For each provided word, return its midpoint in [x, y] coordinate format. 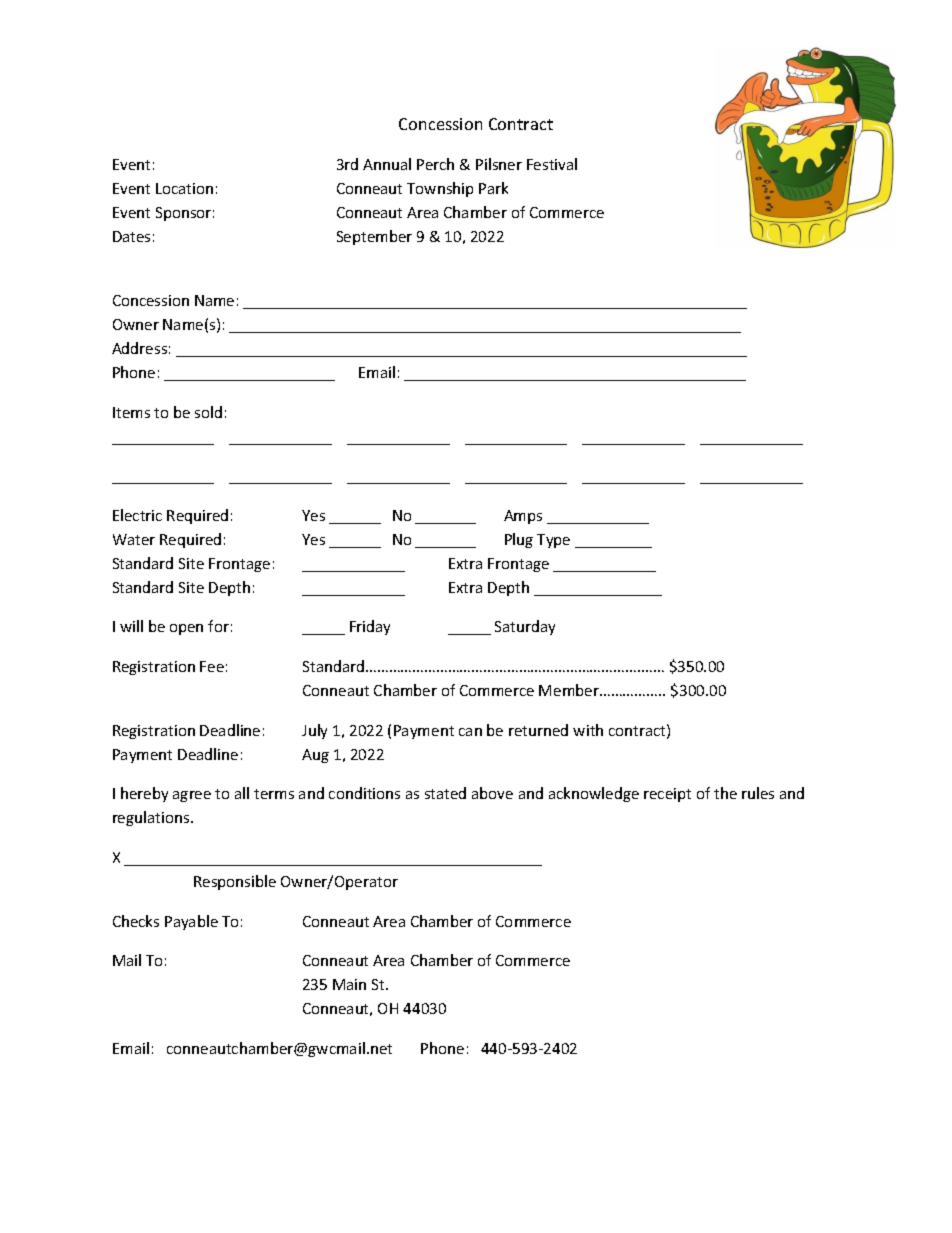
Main [349, 984]
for [218, 626]
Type [553, 541]
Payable [191, 922]
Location [184, 188]
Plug [519, 540]
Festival [552, 164]
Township [440, 189]
